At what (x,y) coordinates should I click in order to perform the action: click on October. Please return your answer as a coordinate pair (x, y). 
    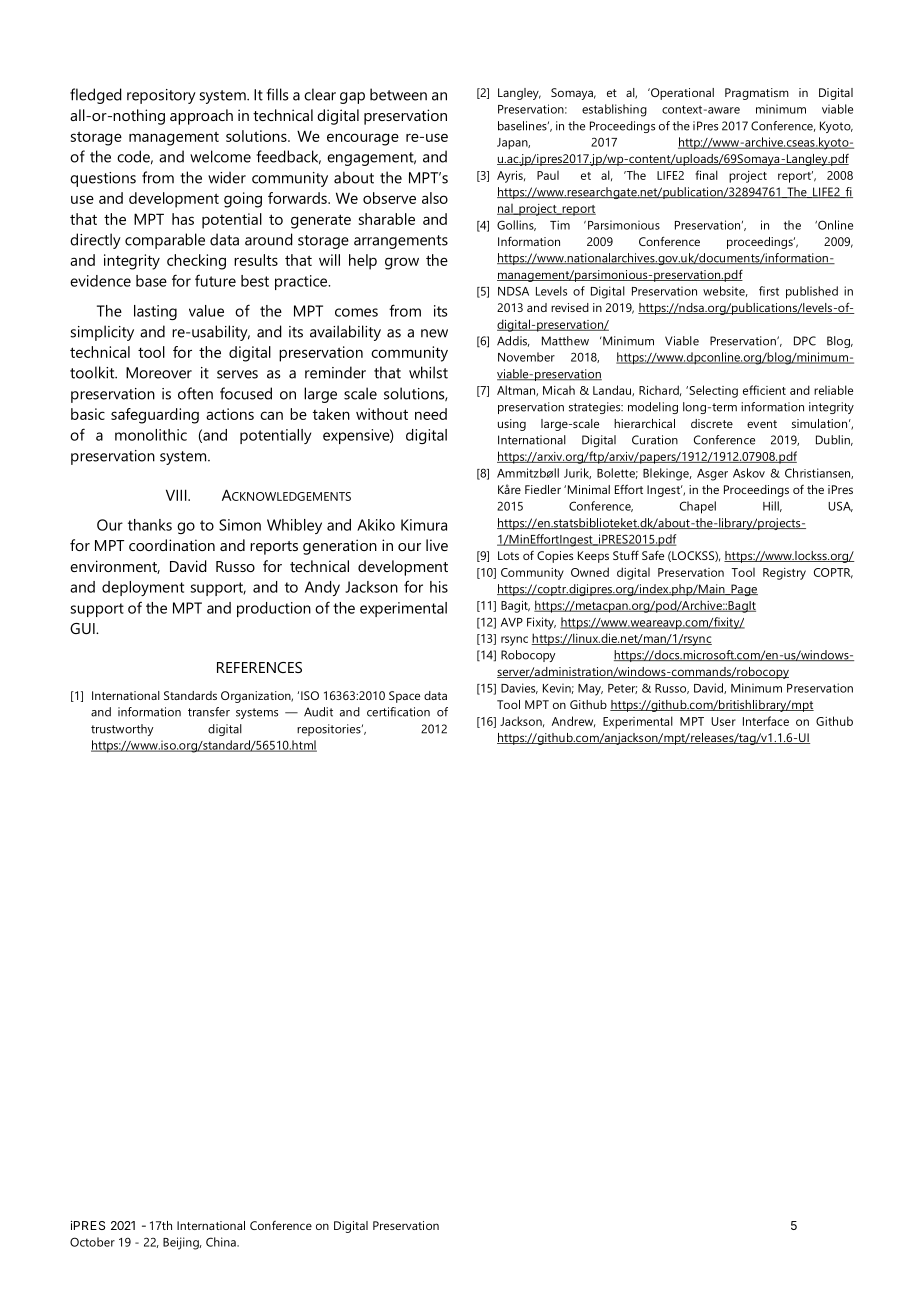
    Looking at the image, I should click on (92, 1242).
